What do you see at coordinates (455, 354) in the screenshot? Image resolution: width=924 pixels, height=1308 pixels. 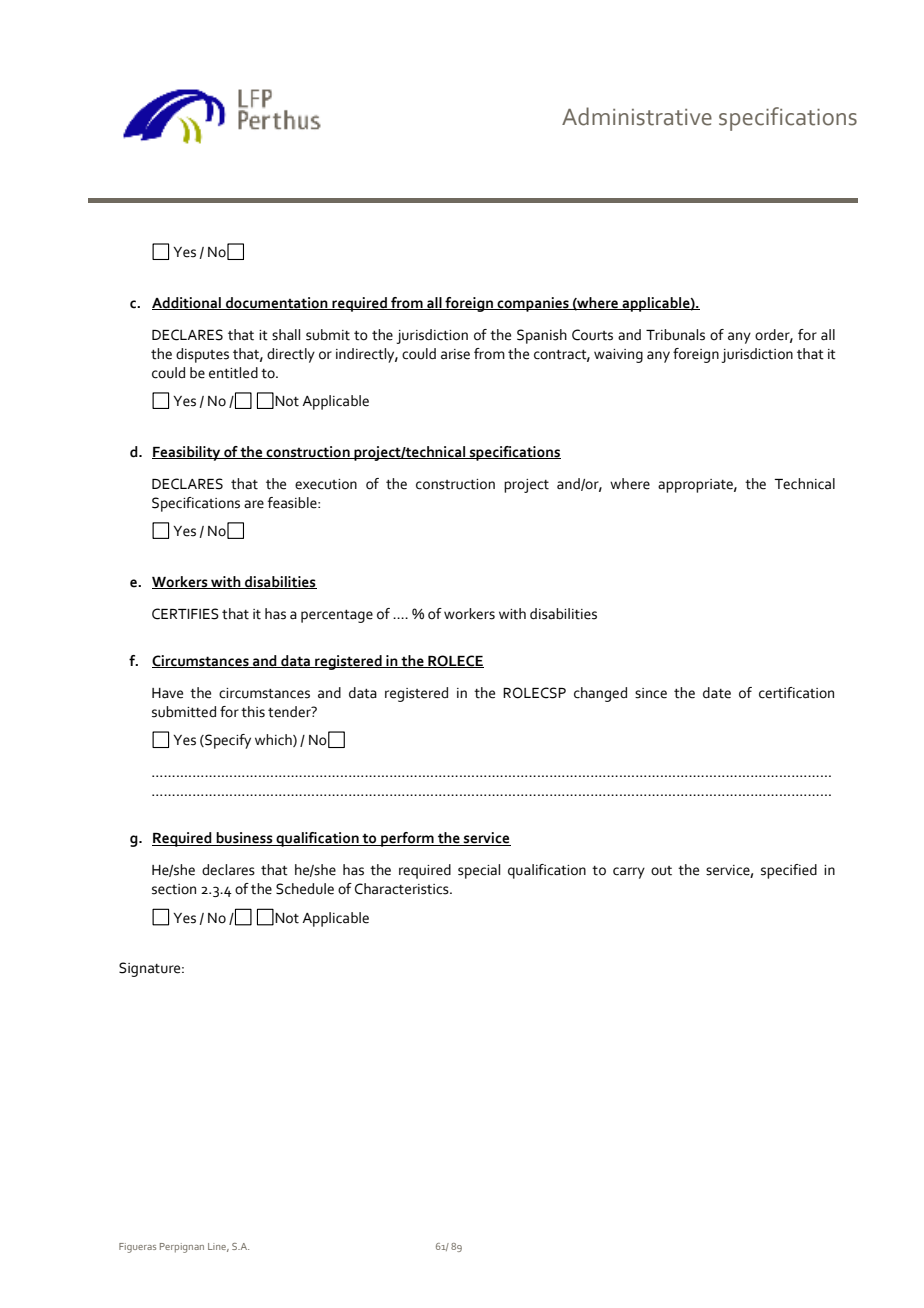 I see `arise` at bounding box center [455, 354].
